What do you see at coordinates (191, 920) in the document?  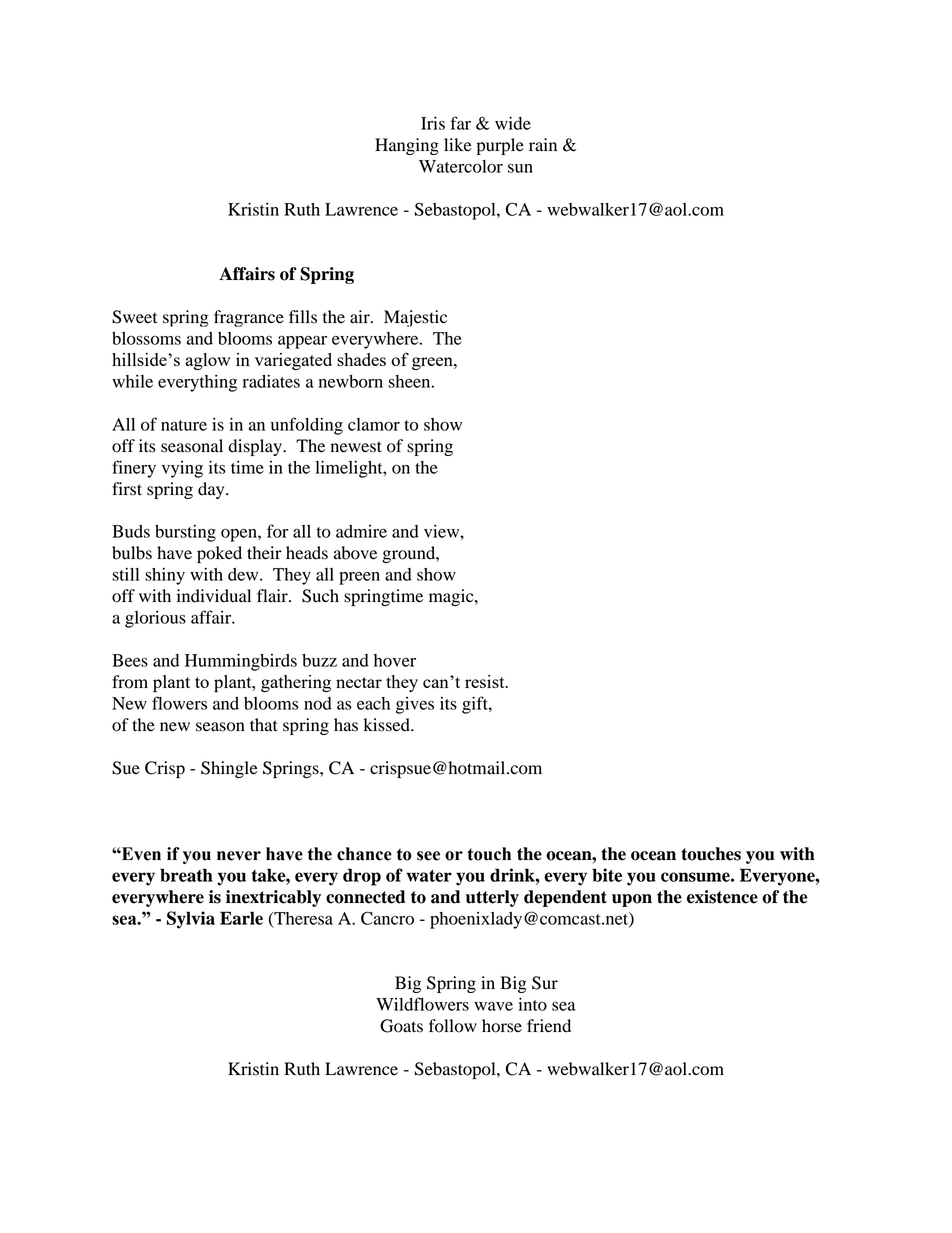 I see `Sylvia` at bounding box center [191, 920].
